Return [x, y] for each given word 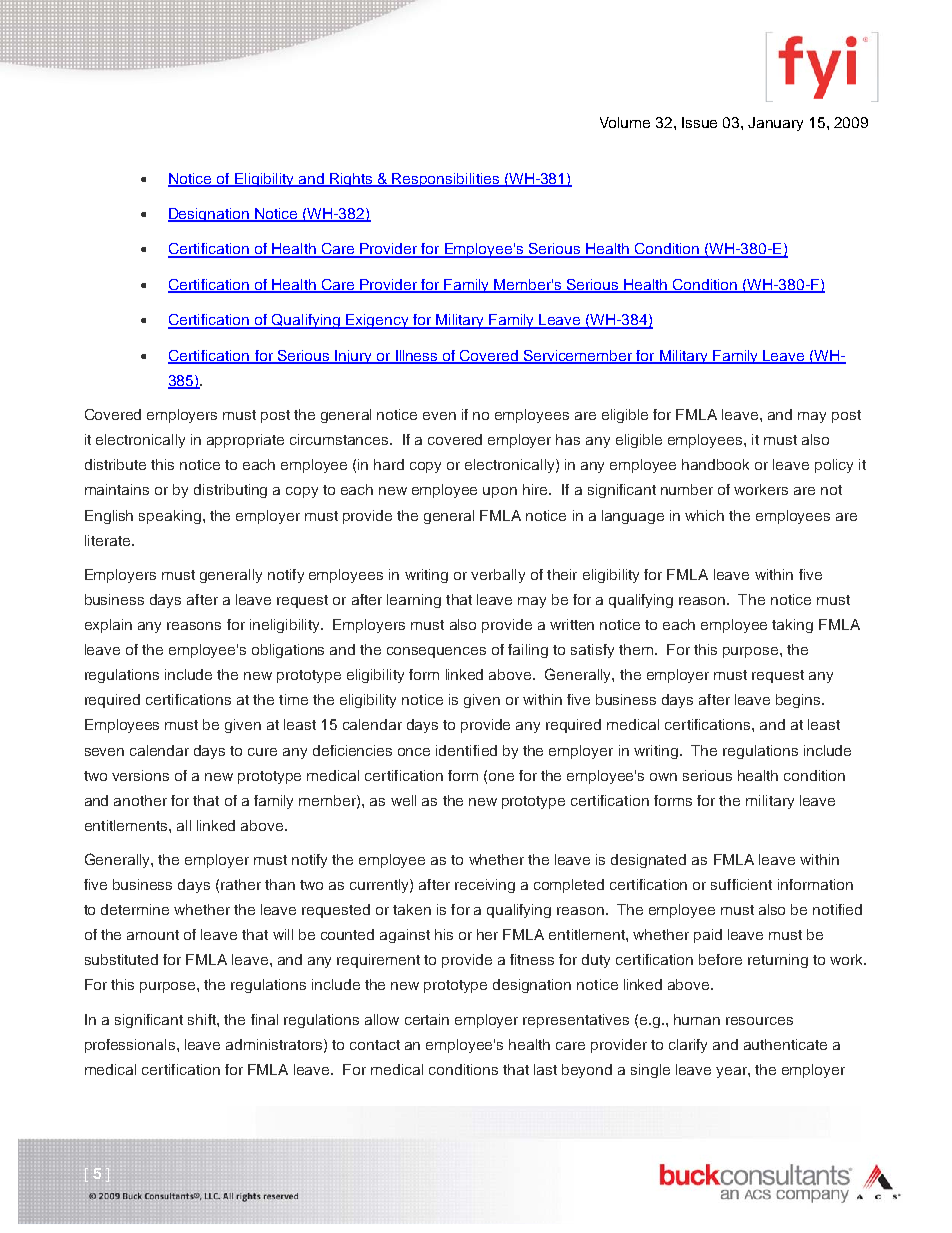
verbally [498, 576]
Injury [353, 357]
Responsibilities [446, 180]
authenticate [785, 1044]
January [775, 124]
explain [108, 626]
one [501, 777]
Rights [351, 180]
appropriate [245, 441]
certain [427, 1019]
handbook [715, 464]
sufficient [741, 884]
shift [203, 1019]
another [140, 800]
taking [792, 626]
